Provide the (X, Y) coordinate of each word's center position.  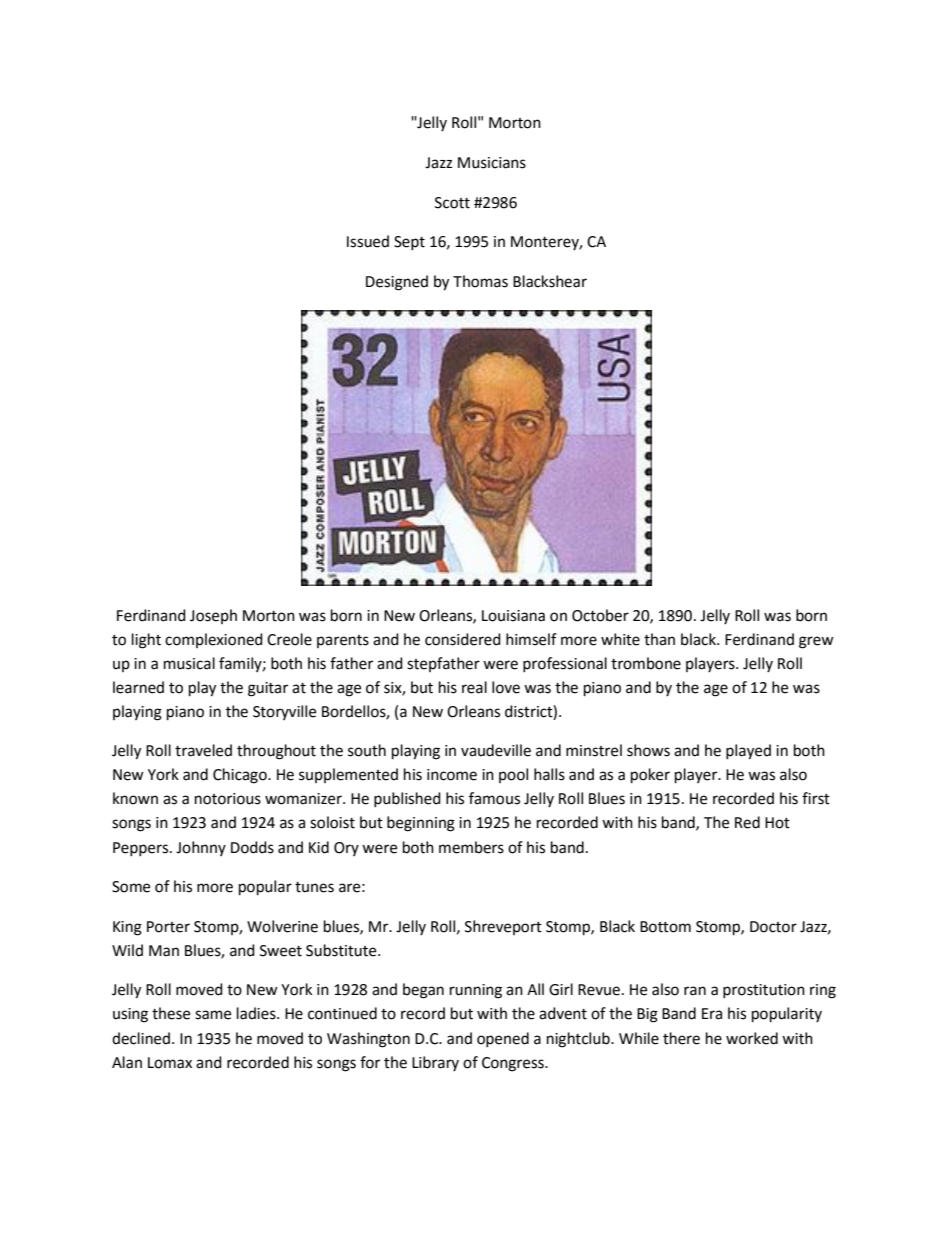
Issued (368, 241)
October (600, 615)
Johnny (201, 848)
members (471, 847)
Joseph (213, 616)
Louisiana (513, 616)
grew (816, 642)
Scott (452, 203)
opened (503, 1039)
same (213, 1015)
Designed (397, 283)
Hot (777, 823)
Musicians (492, 163)
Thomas (480, 281)
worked (752, 1038)
